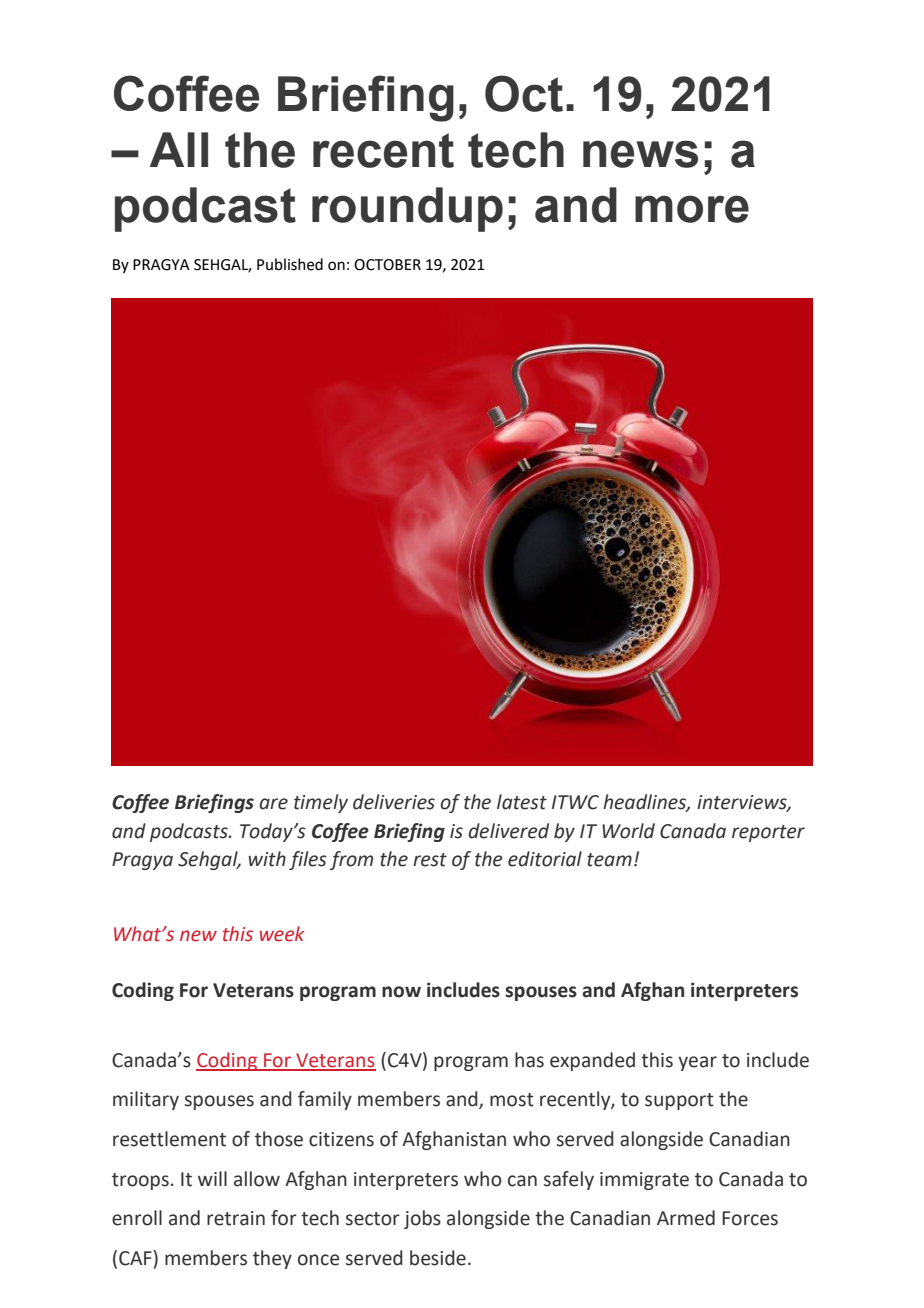 Image resolution: width=924 pixels, height=1308 pixels. Describe the element at coordinates (290, 264) in the page. I see `Published` at that location.
